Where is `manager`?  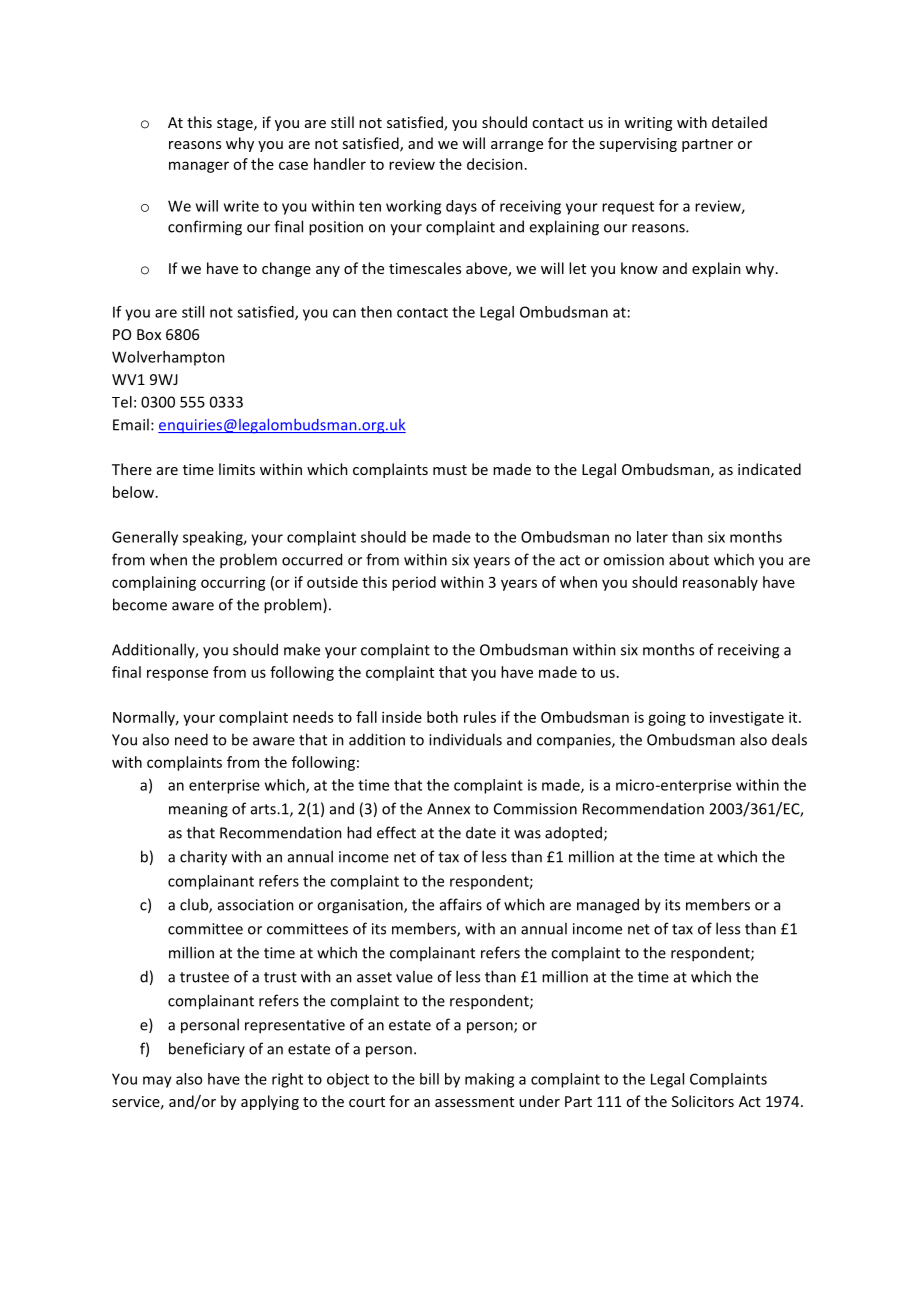 manager is located at coordinates (199, 167).
